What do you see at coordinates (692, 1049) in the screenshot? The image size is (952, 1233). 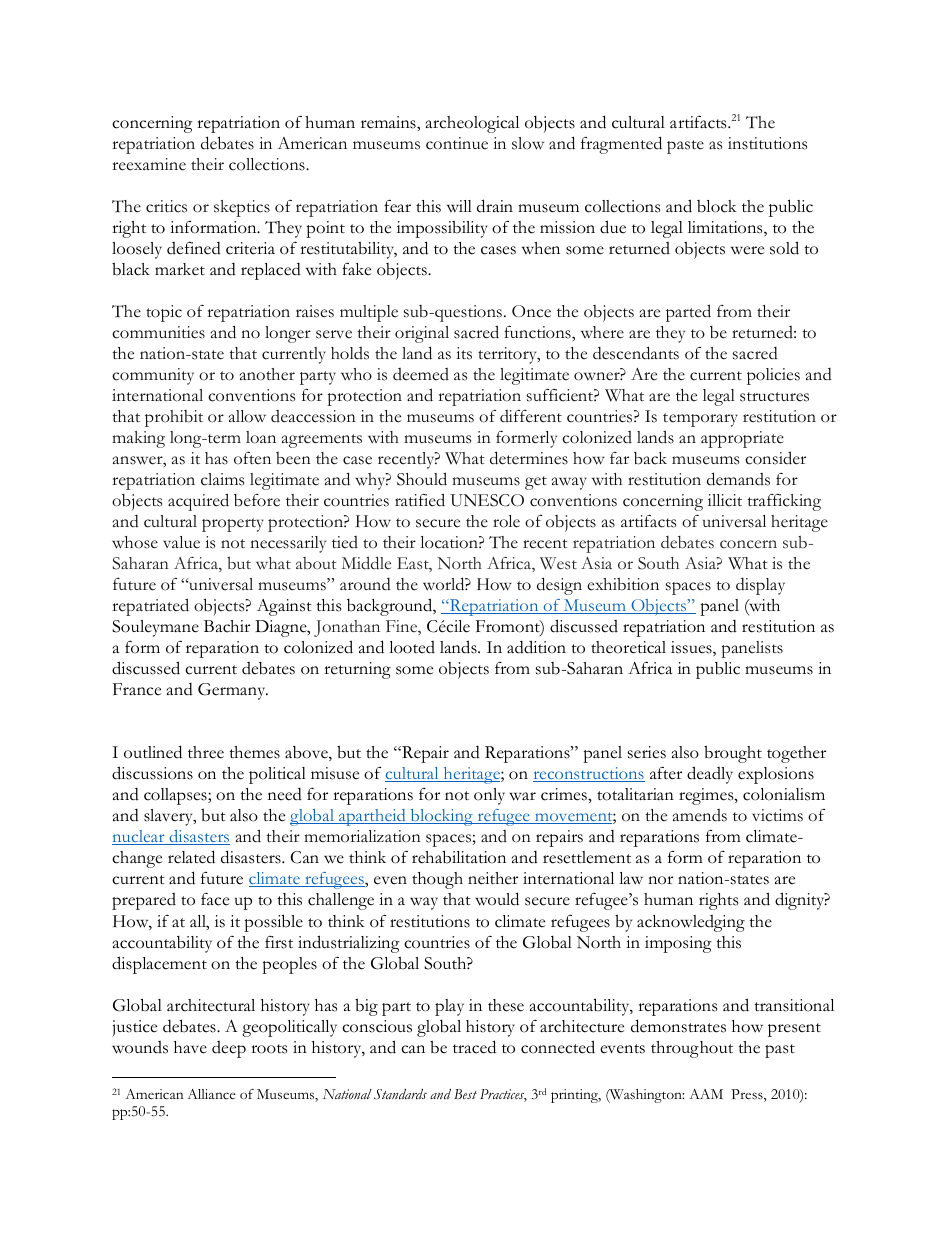 I see `throughout` at bounding box center [692, 1049].
